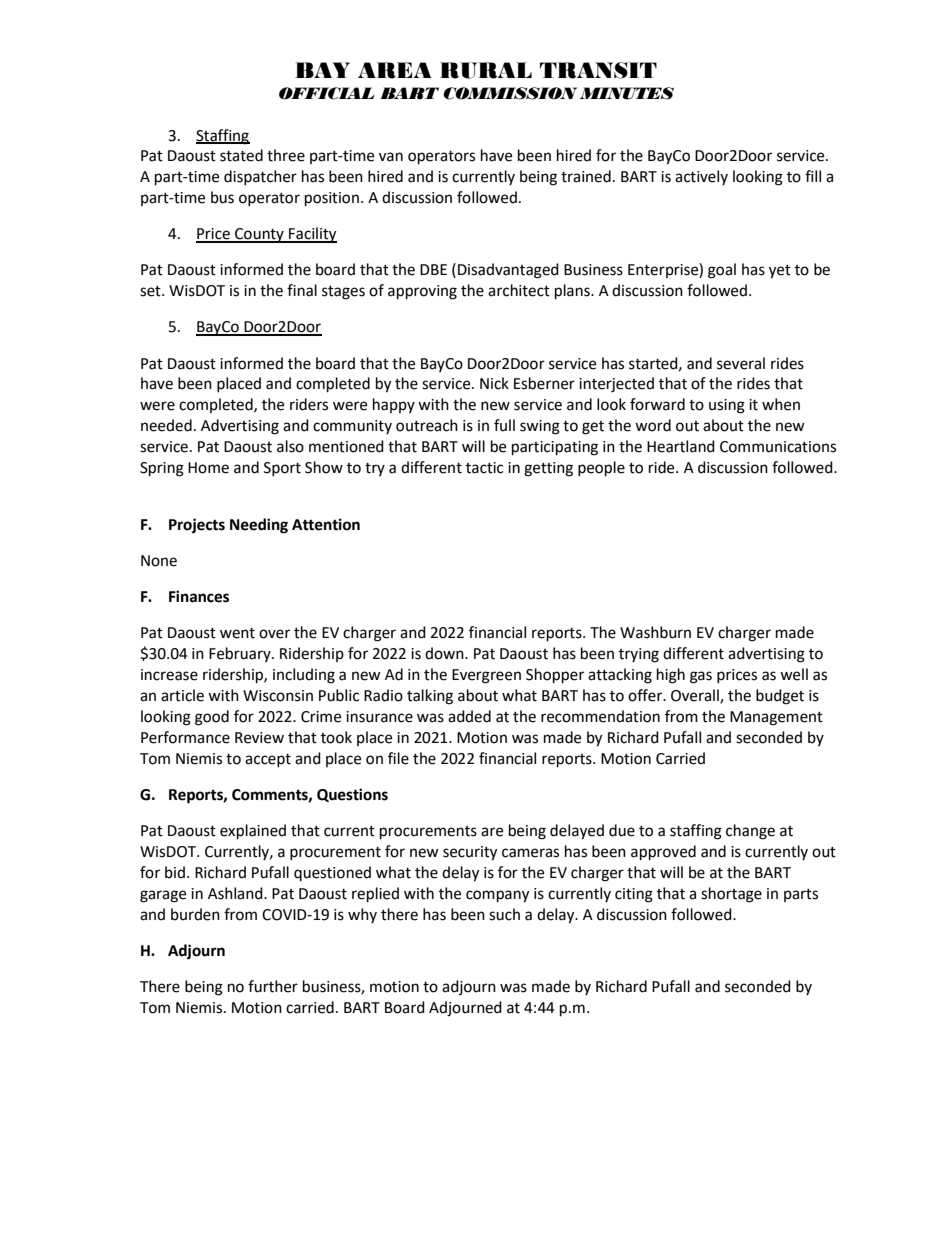  What do you see at coordinates (519, 290) in the image?
I see `architect` at bounding box center [519, 290].
